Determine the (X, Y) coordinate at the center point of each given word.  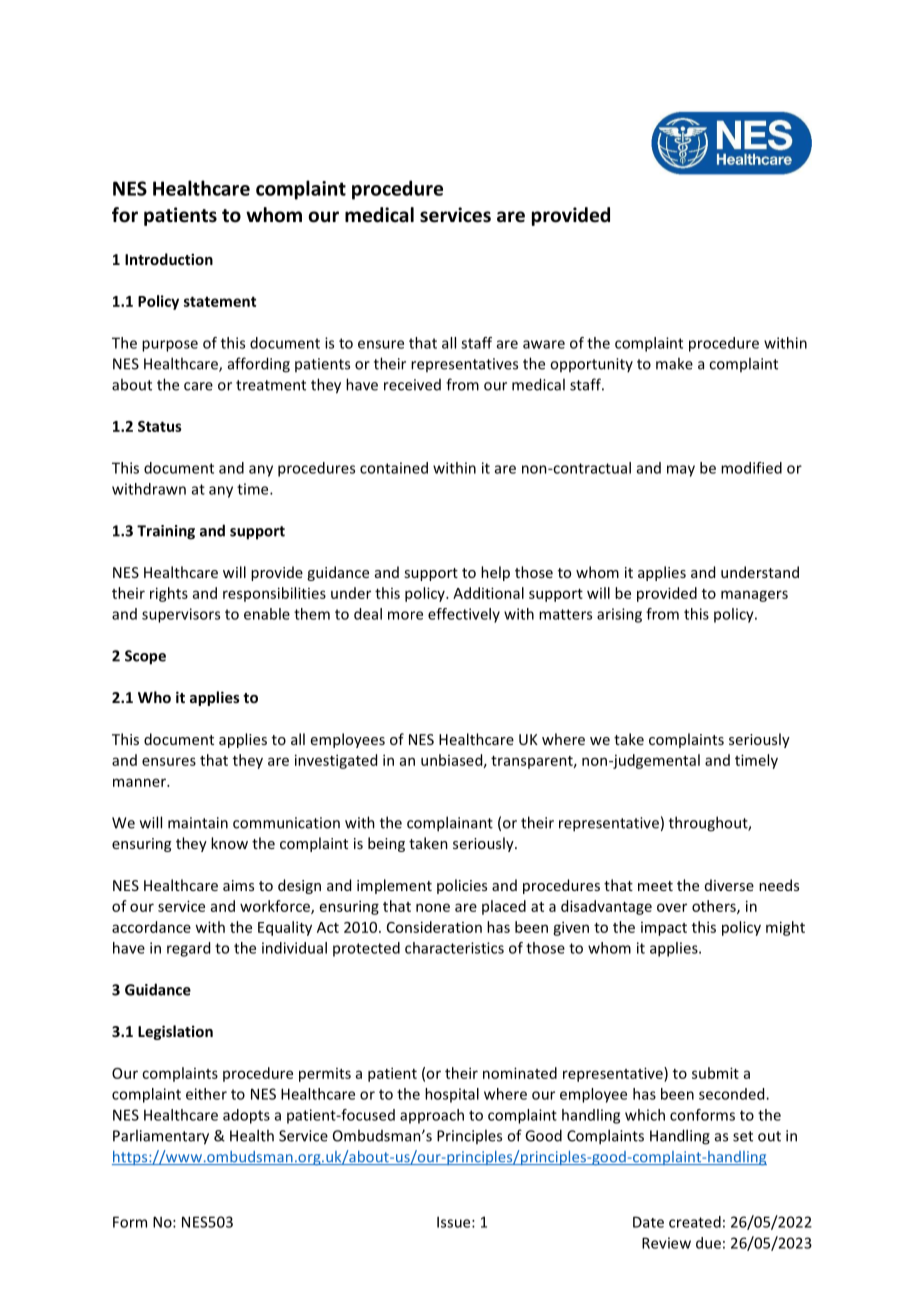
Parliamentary (161, 1137)
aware (544, 344)
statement (220, 301)
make (674, 363)
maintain (198, 823)
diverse (729, 885)
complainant (450, 824)
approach (432, 1116)
